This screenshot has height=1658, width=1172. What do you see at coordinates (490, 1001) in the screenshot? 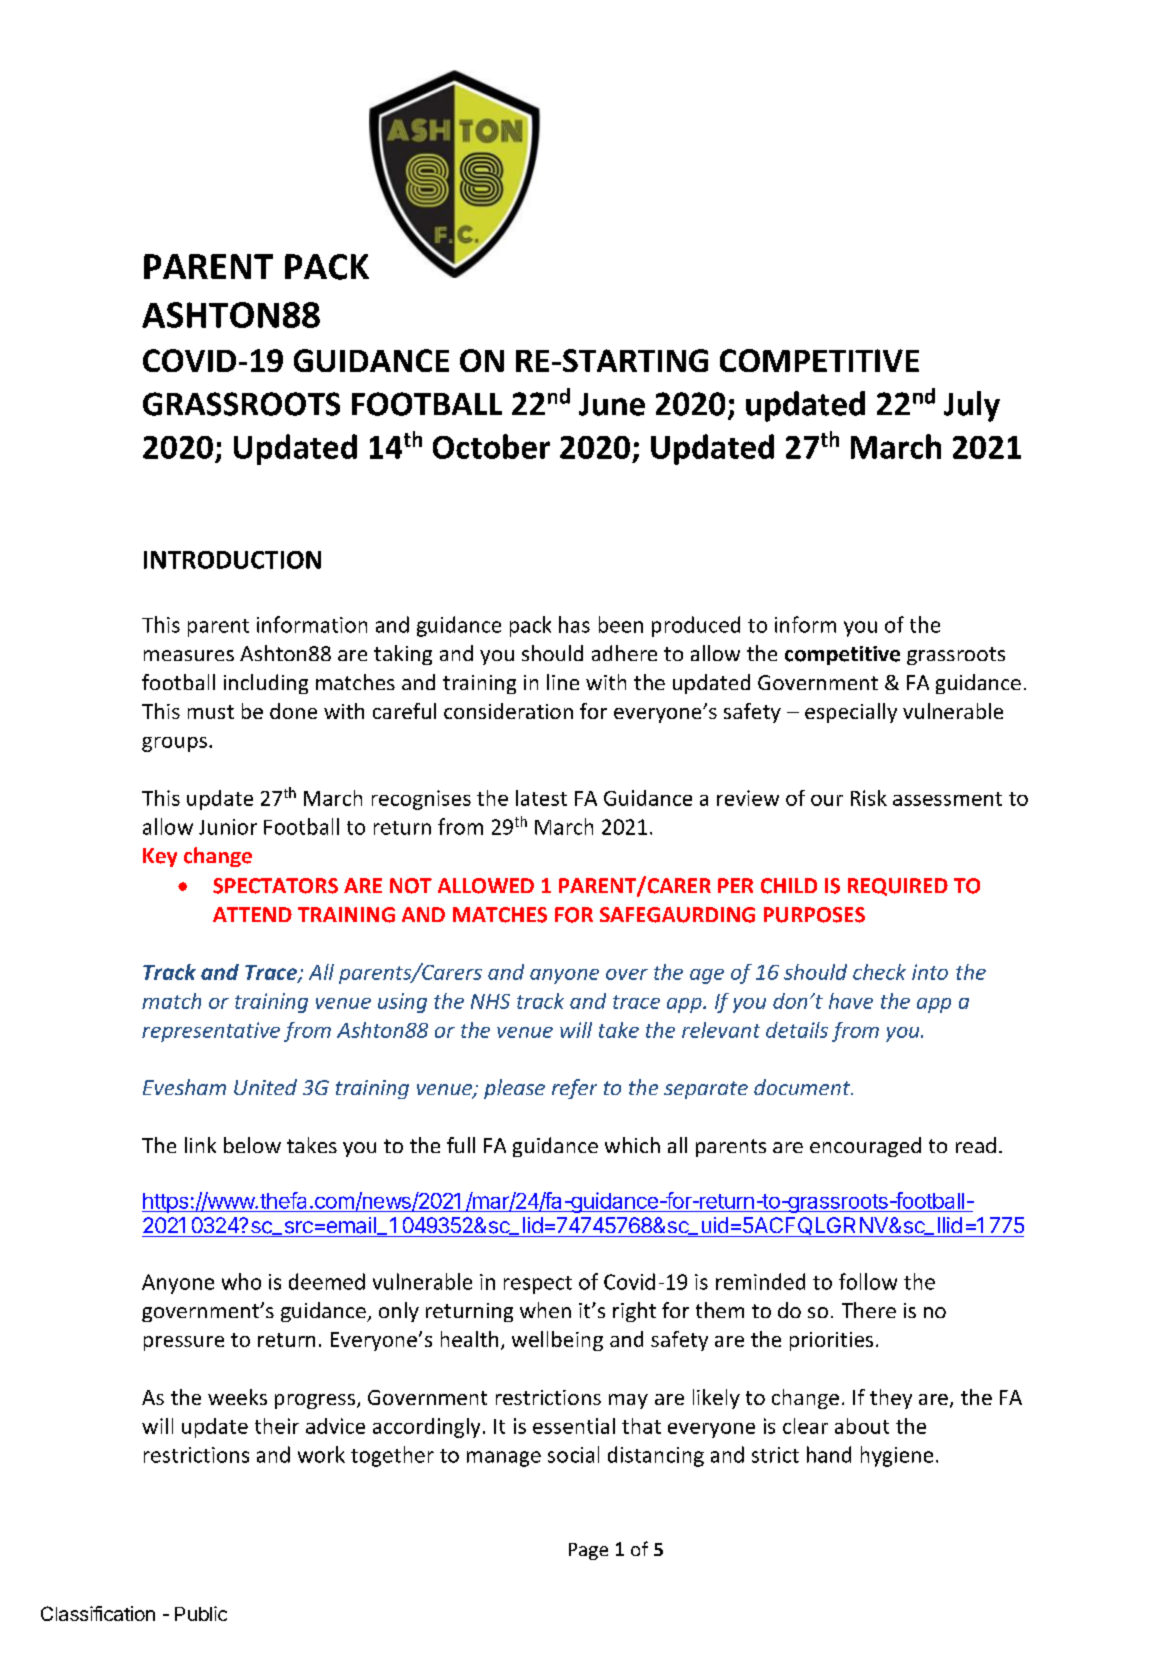
I see `NHS` at bounding box center [490, 1001].
